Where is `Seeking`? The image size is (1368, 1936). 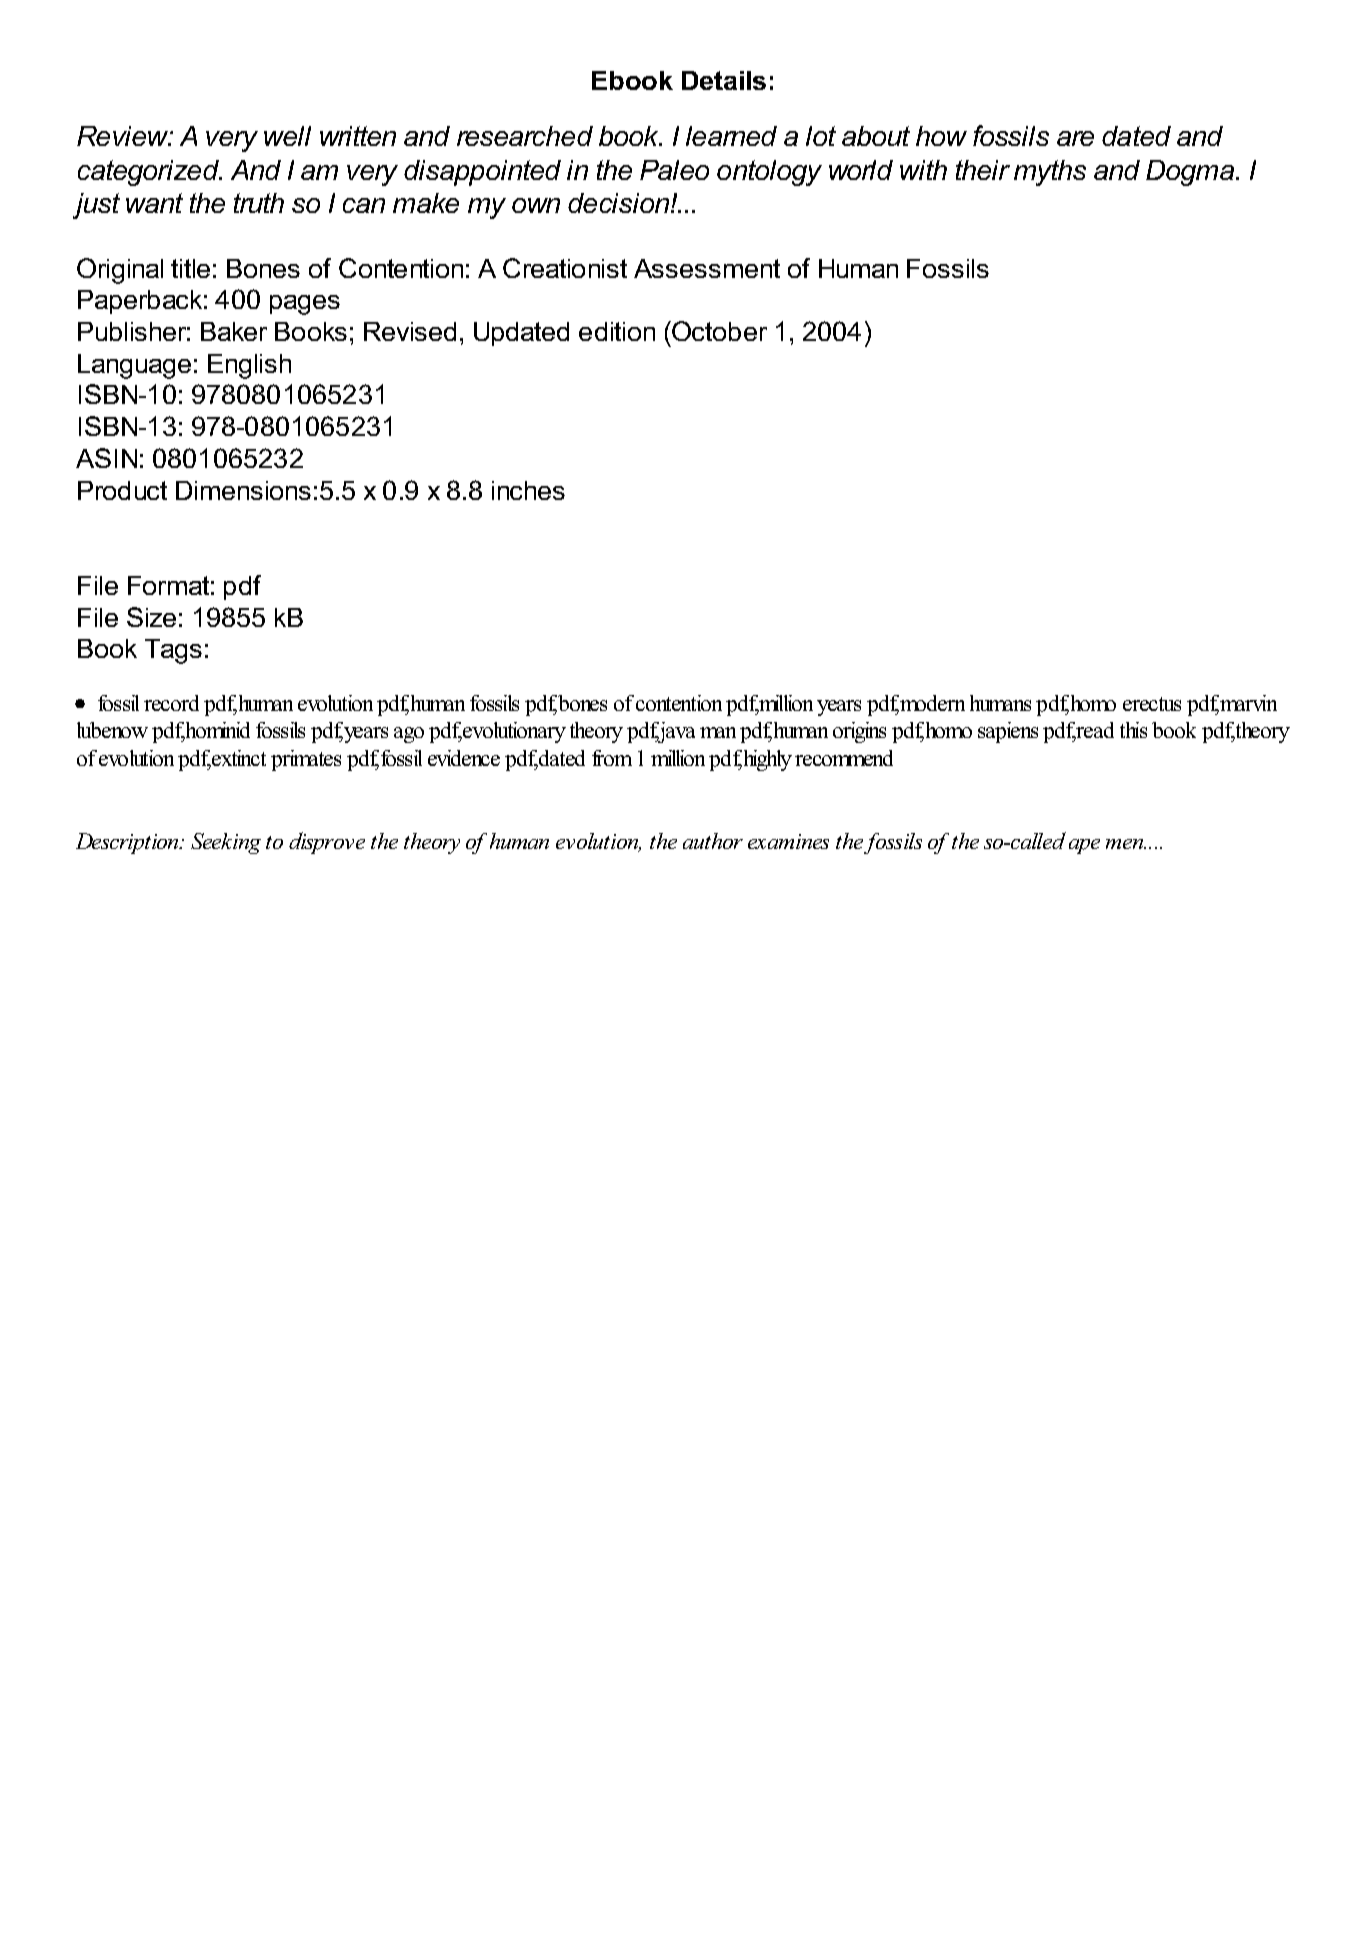
Seeking is located at coordinates (226, 843).
